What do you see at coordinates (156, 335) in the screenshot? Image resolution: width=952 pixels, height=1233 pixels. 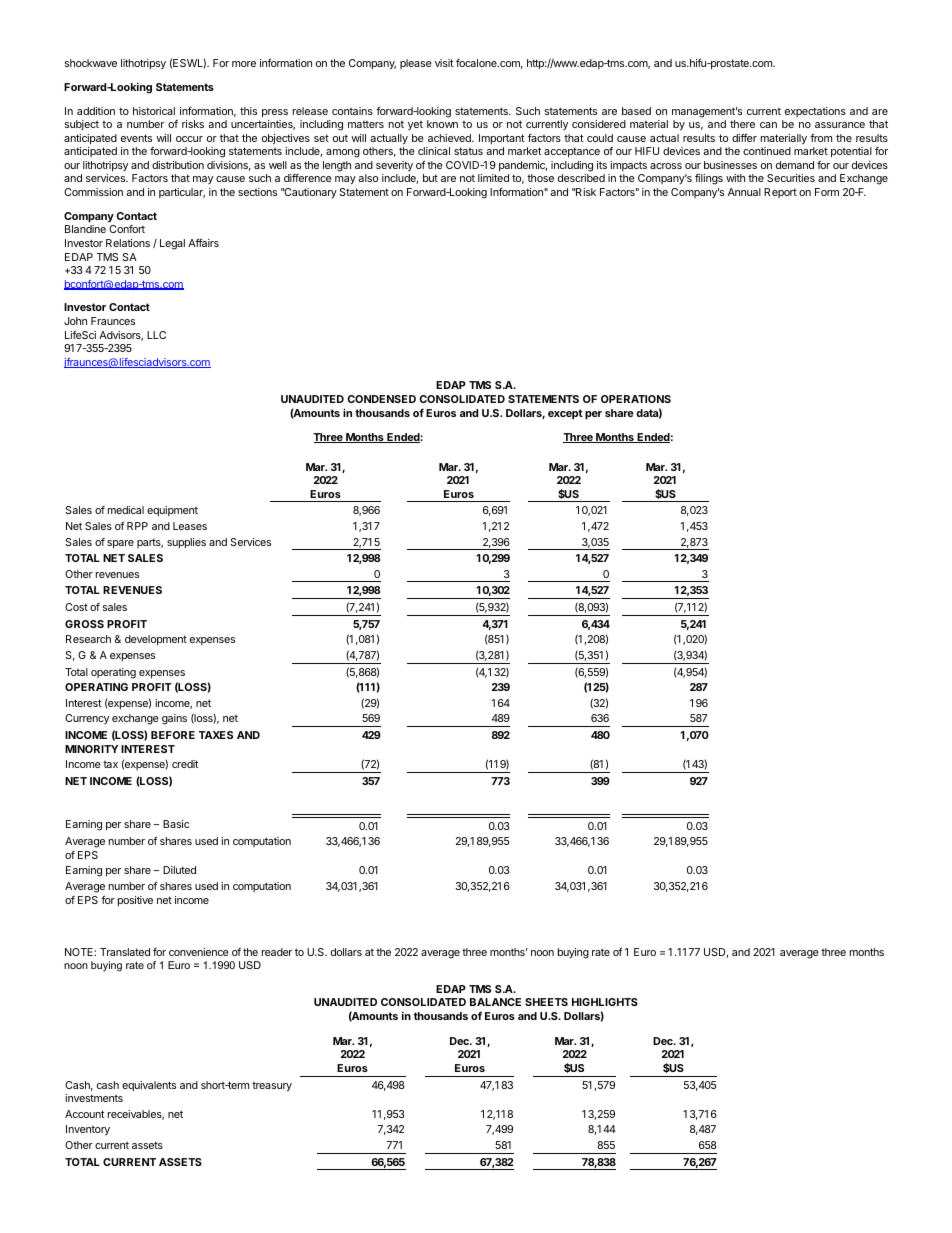 I see `LLC` at bounding box center [156, 335].
